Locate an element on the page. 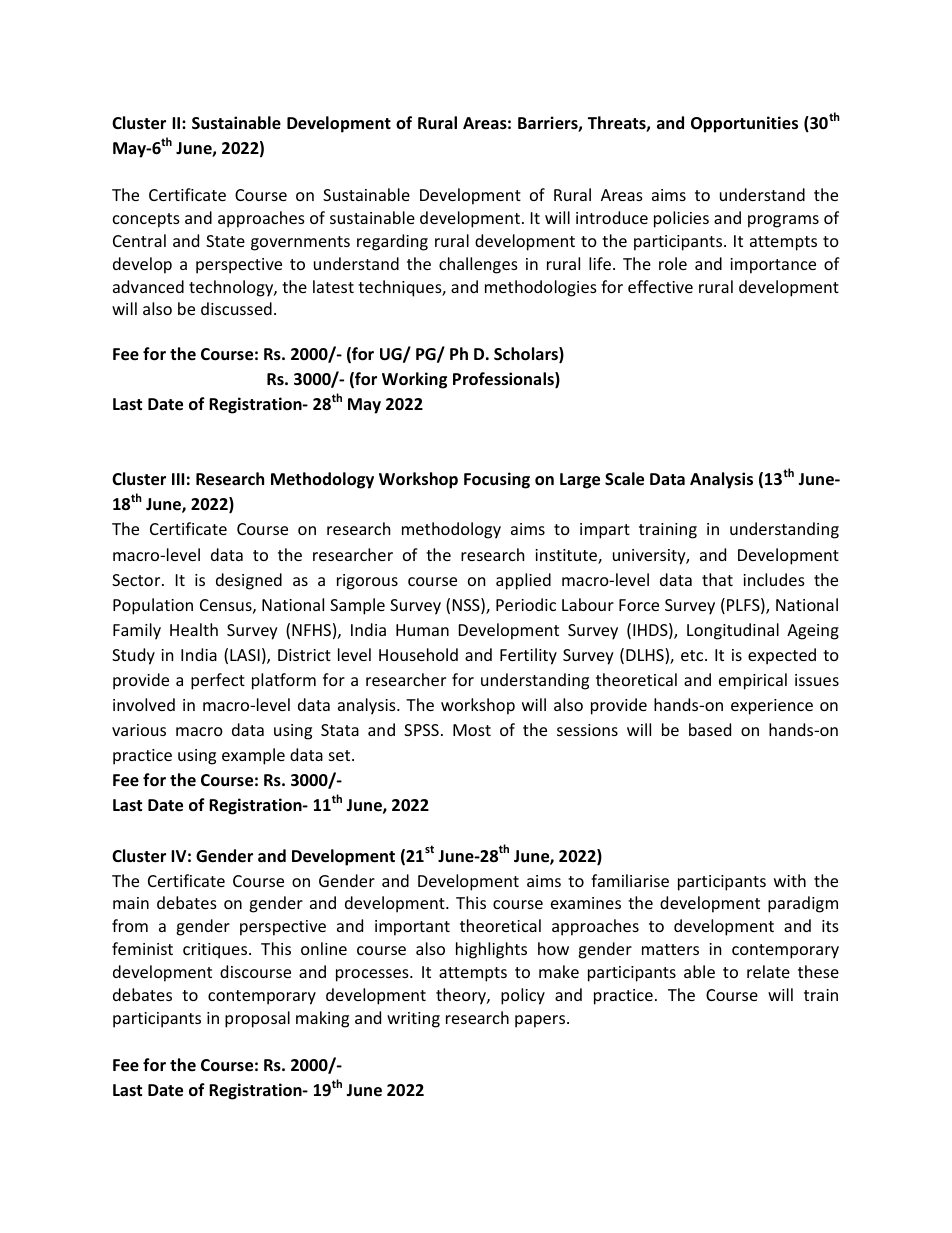 Image resolution: width=952 pixels, height=1233 pixels. regarding is located at coordinates (392, 242).
